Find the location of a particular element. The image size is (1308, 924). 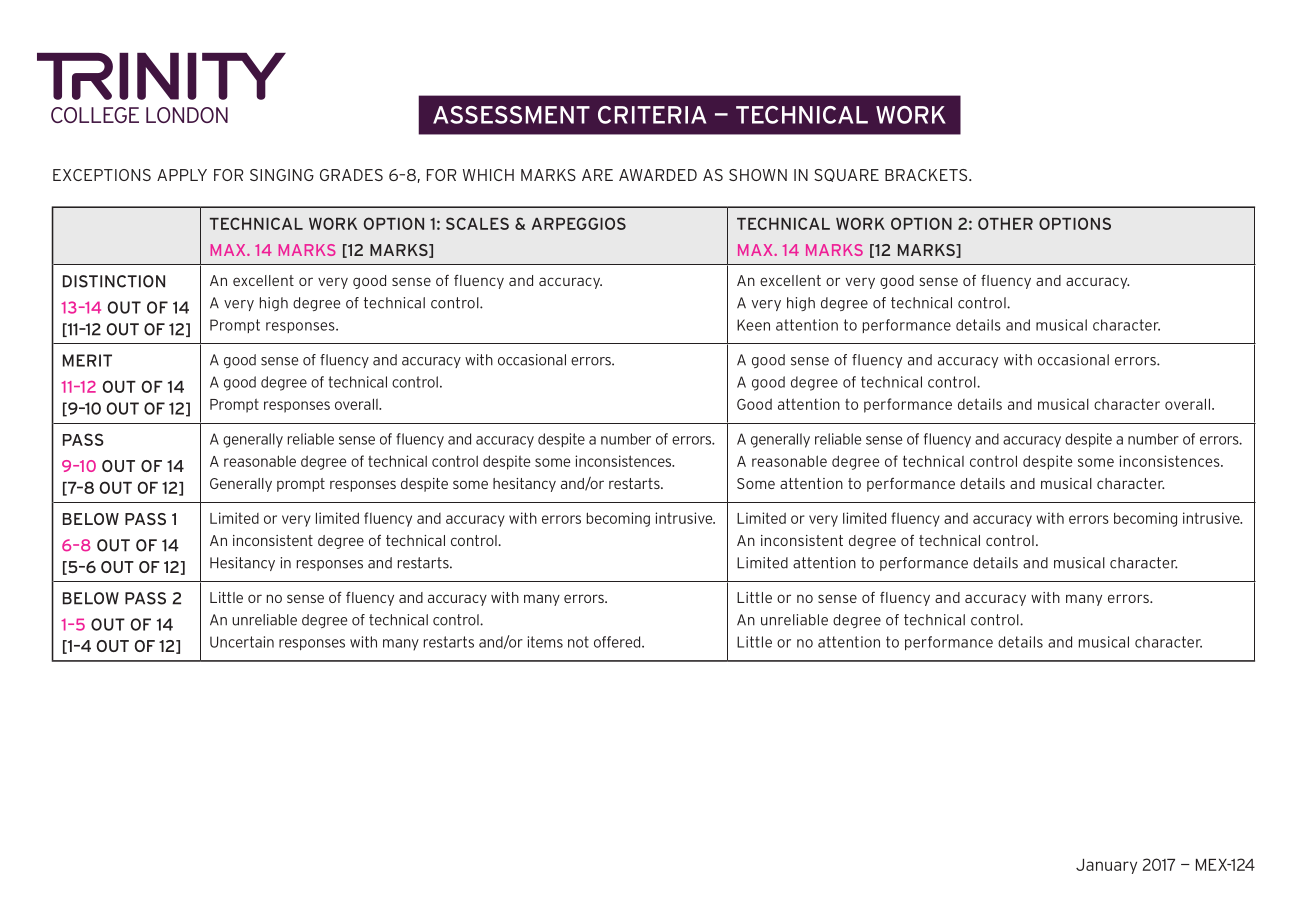

APPLY is located at coordinates (182, 175).
